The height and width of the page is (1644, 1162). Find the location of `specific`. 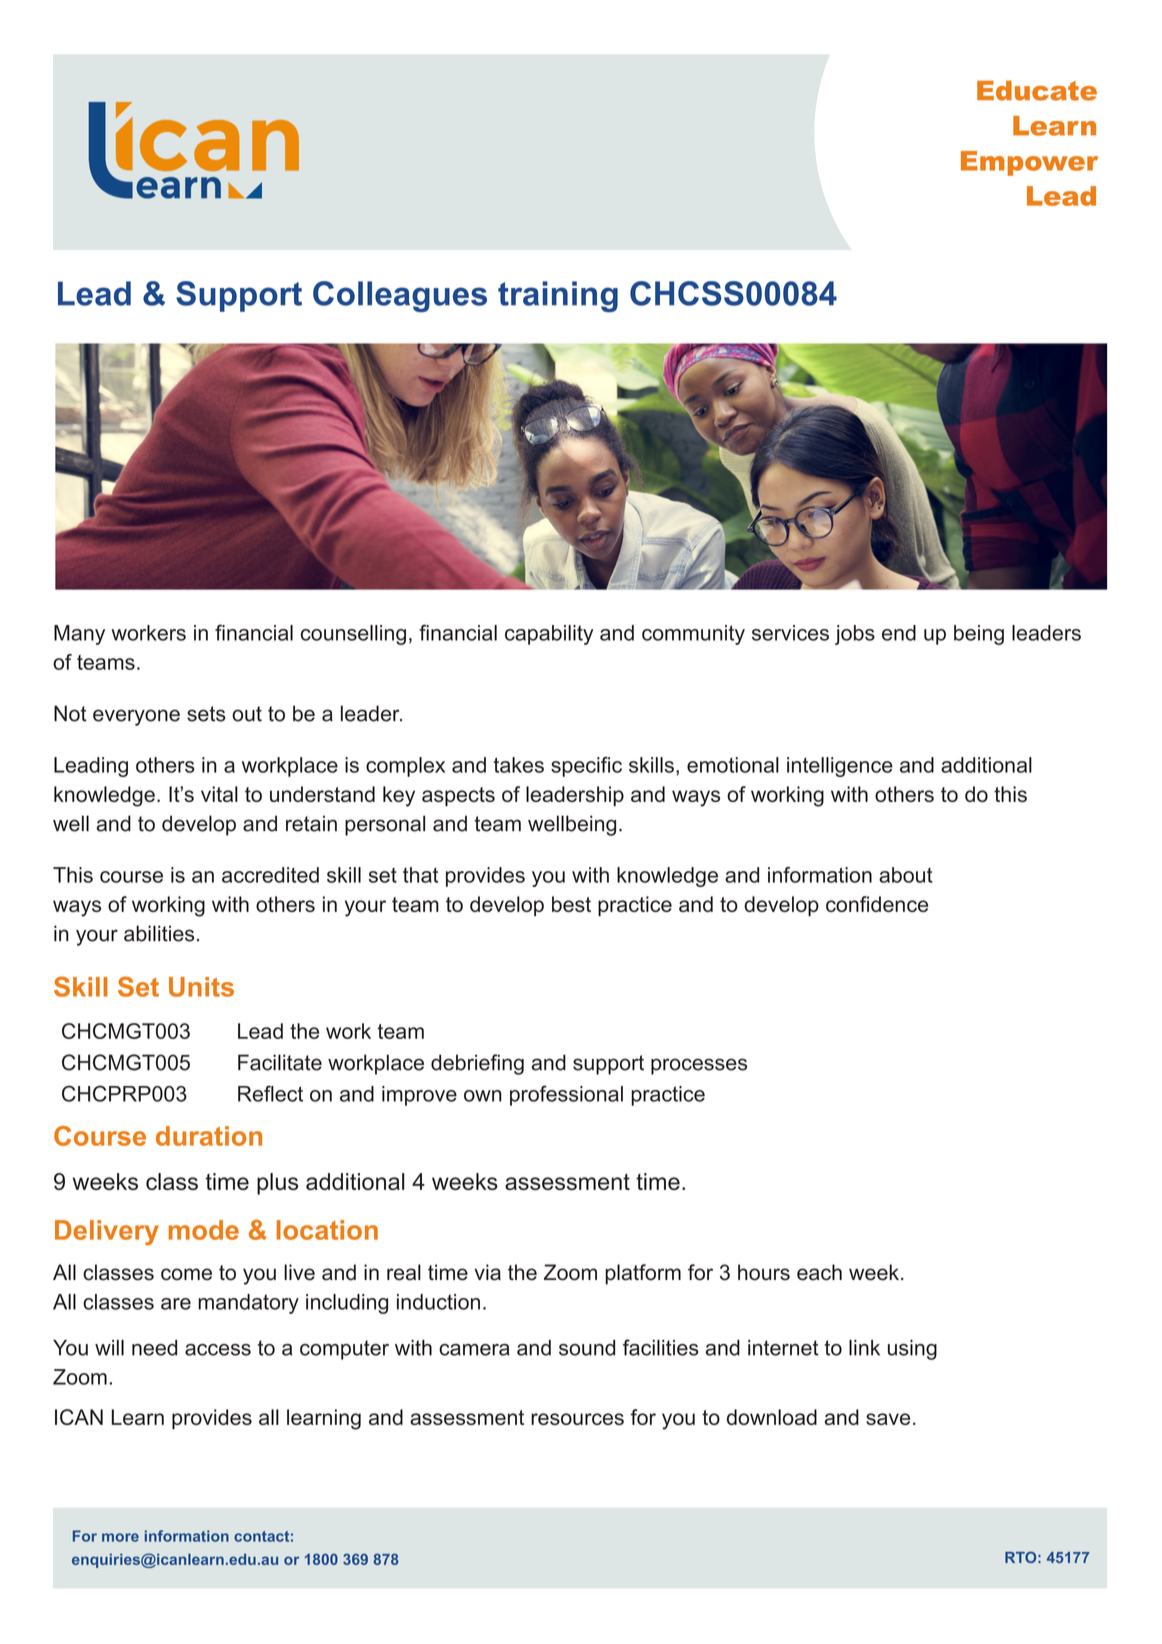

specific is located at coordinates (586, 767).
